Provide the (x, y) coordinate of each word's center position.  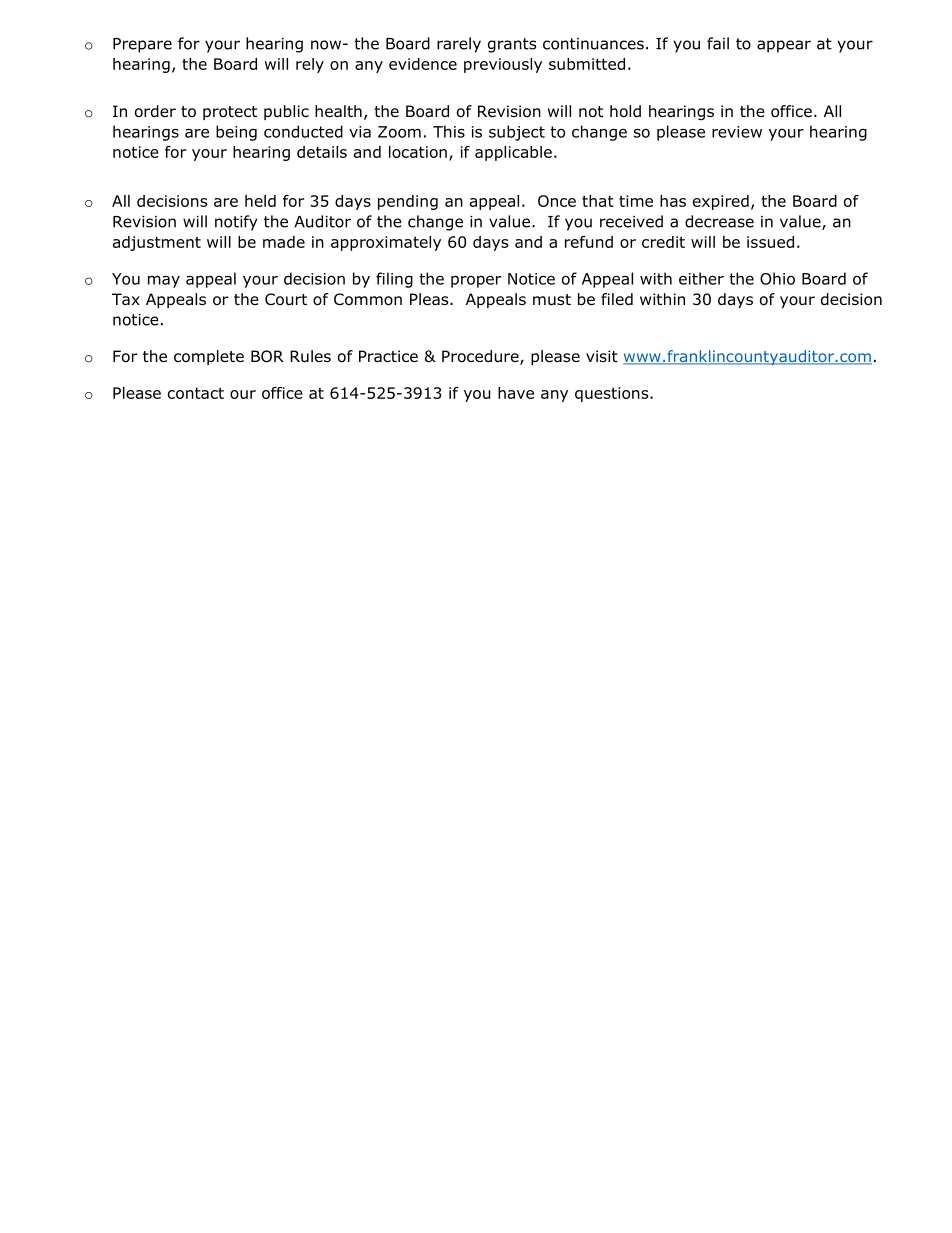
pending (408, 202)
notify (236, 223)
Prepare (142, 45)
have (516, 393)
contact (196, 393)
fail (718, 43)
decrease (719, 221)
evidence (423, 64)
